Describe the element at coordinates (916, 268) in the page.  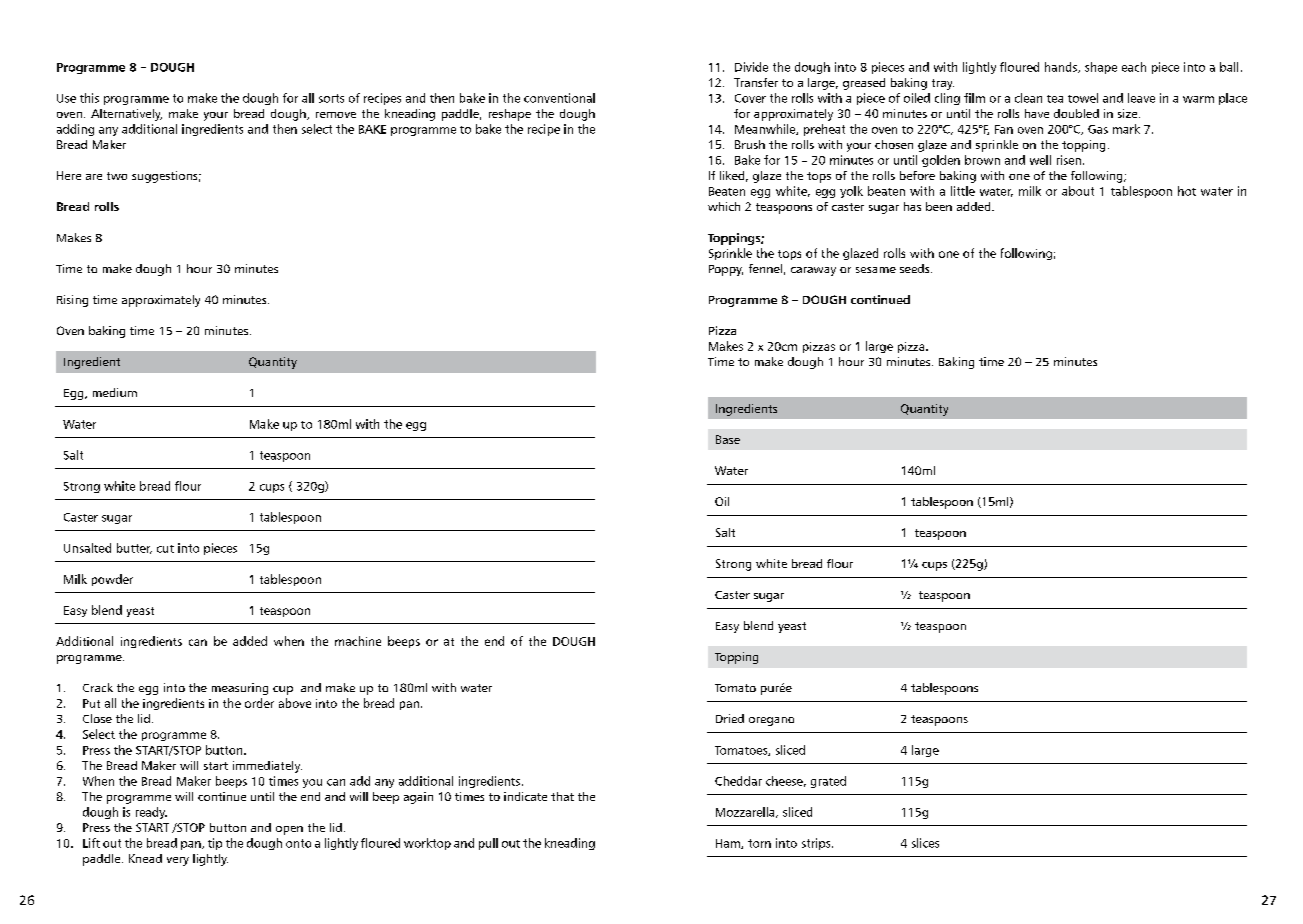
I see `seeds` at that location.
